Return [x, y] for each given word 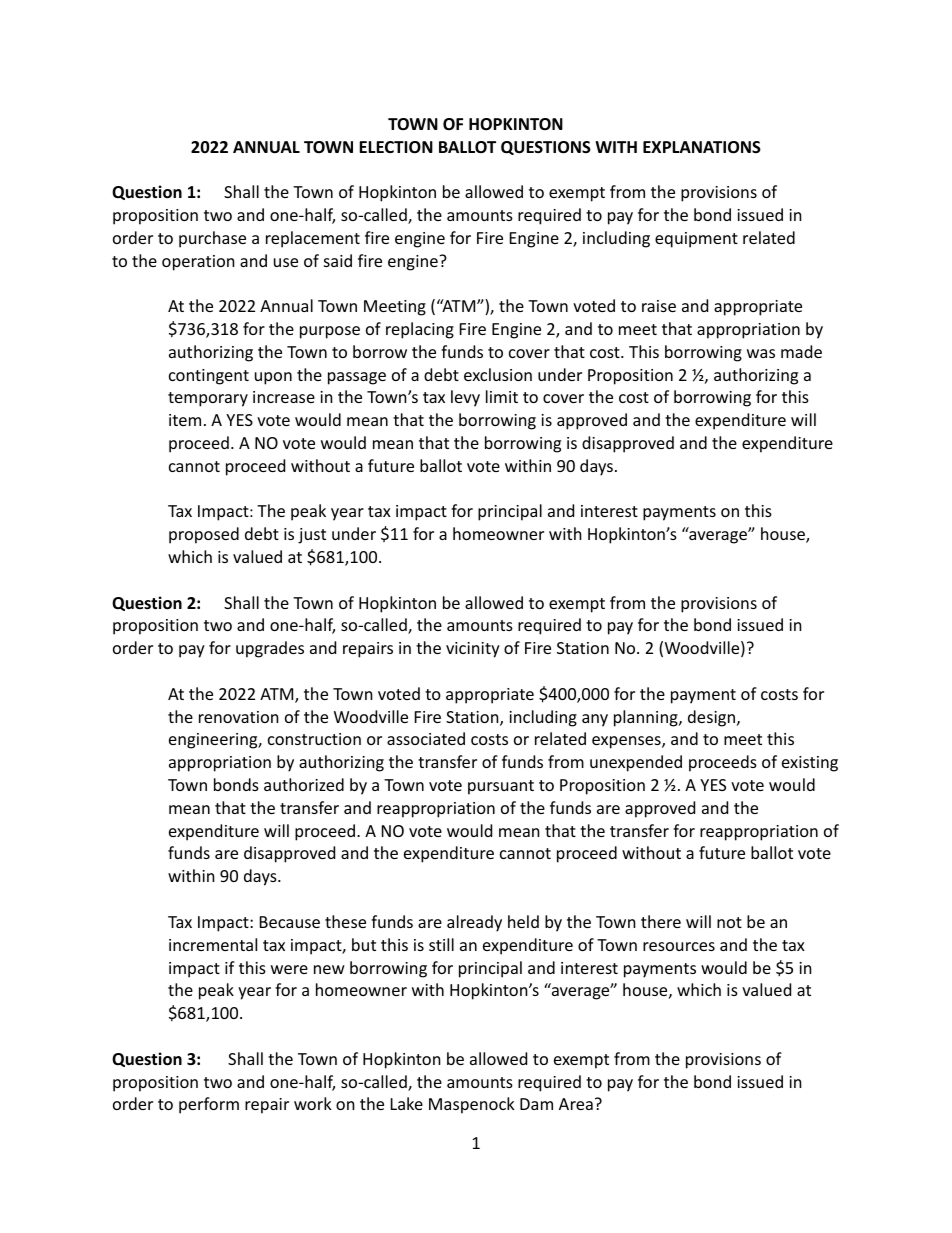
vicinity [473, 650]
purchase [212, 239]
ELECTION [396, 147]
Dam [536, 1104]
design [713, 718]
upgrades [270, 649]
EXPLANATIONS [702, 147]
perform [209, 1105]
